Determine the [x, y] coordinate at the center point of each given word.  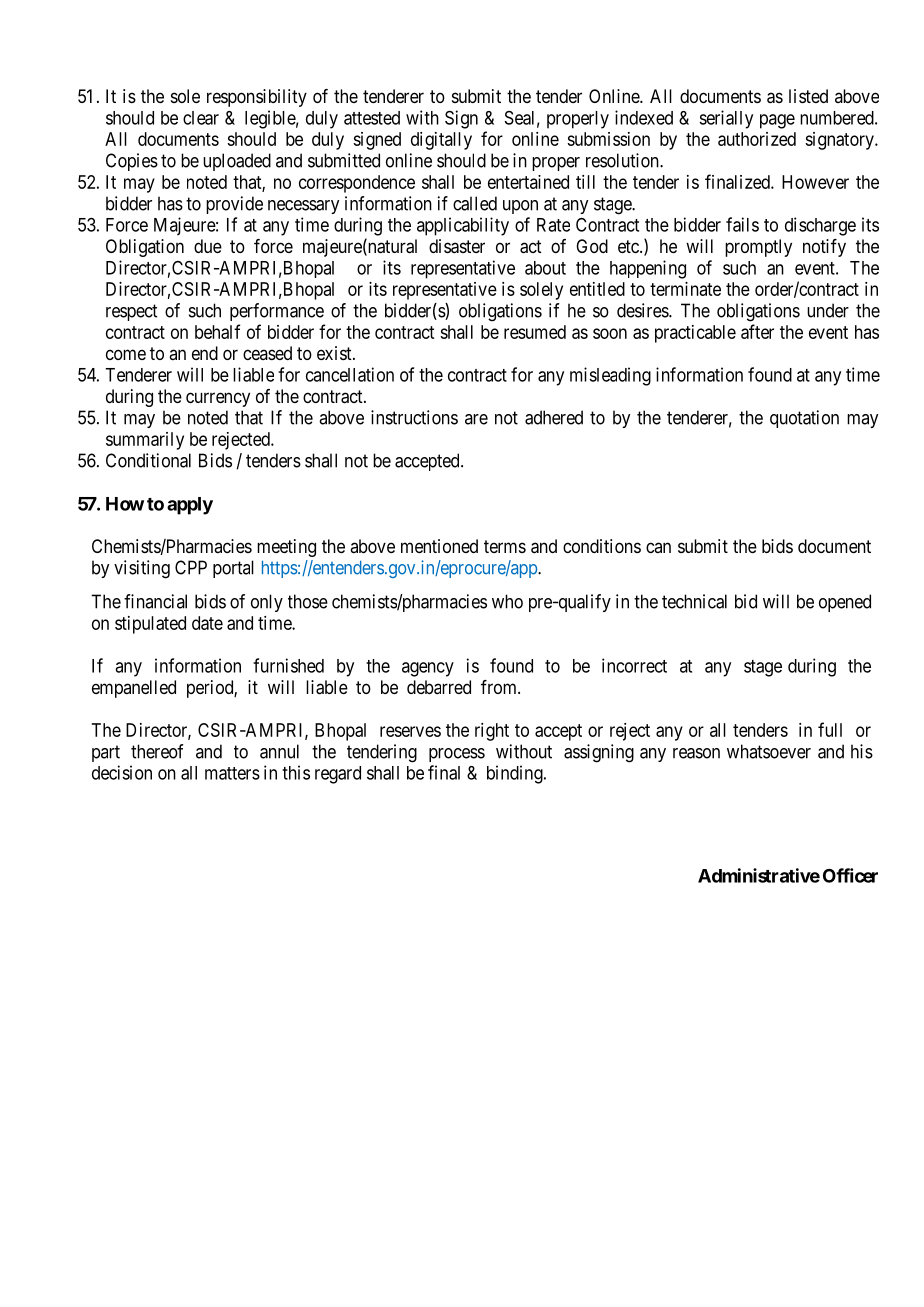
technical [694, 601]
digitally [441, 141]
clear [201, 118]
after [757, 331]
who [507, 601]
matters [232, 773]
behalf [217, 331]
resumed [535, 332]
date [207, 623]
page [777, 121]
